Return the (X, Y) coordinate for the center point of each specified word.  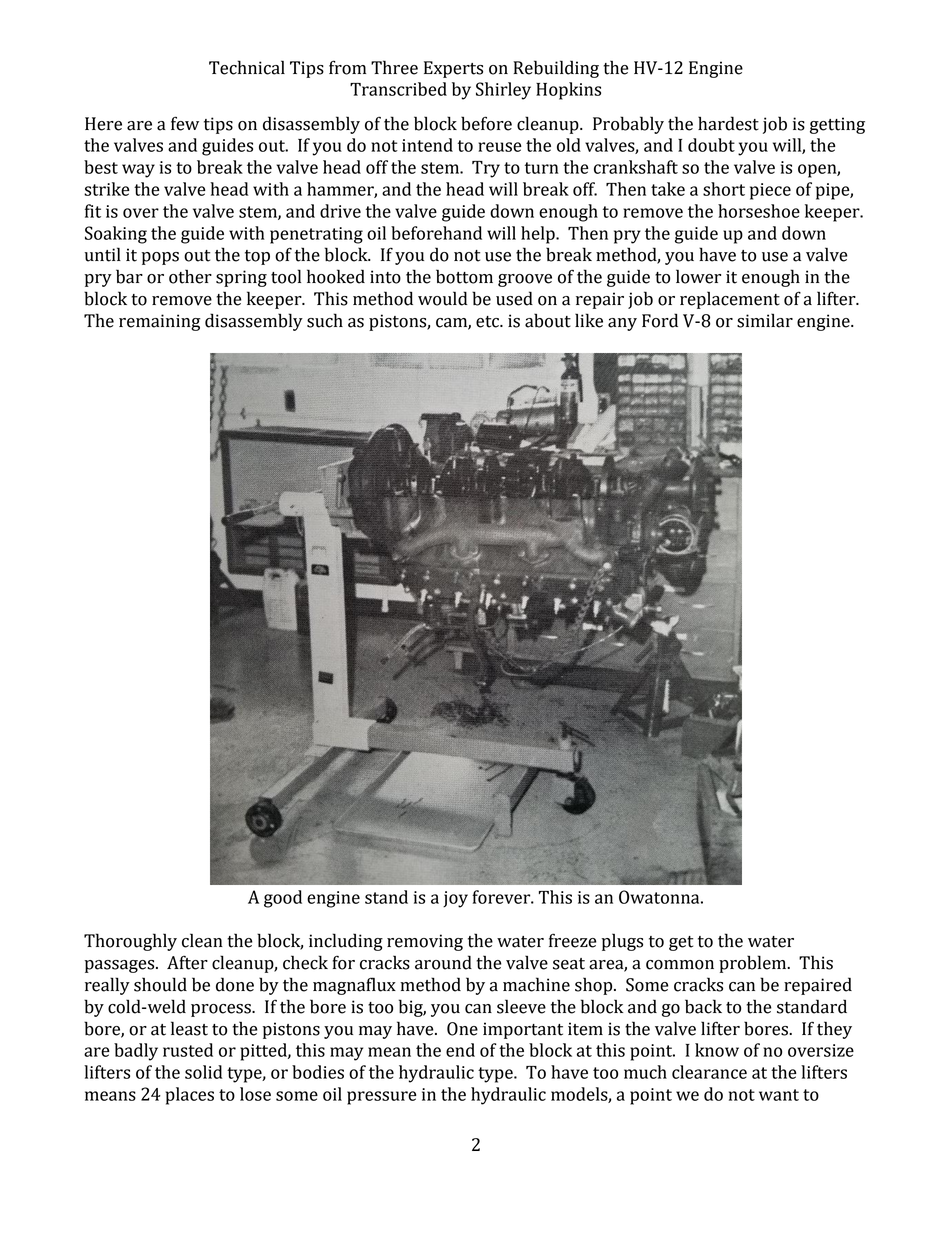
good (283, 899)
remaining (160, 322)
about (548, 320)
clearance (709, 1072)
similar (765, 320)
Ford (660, 320)
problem (754, 964)
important (523, 1030)
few (185, 123)
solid (203, 1072)
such (325, 320)
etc (489, 322)
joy (455, 899)
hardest (728, 123)
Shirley (503, 91)
